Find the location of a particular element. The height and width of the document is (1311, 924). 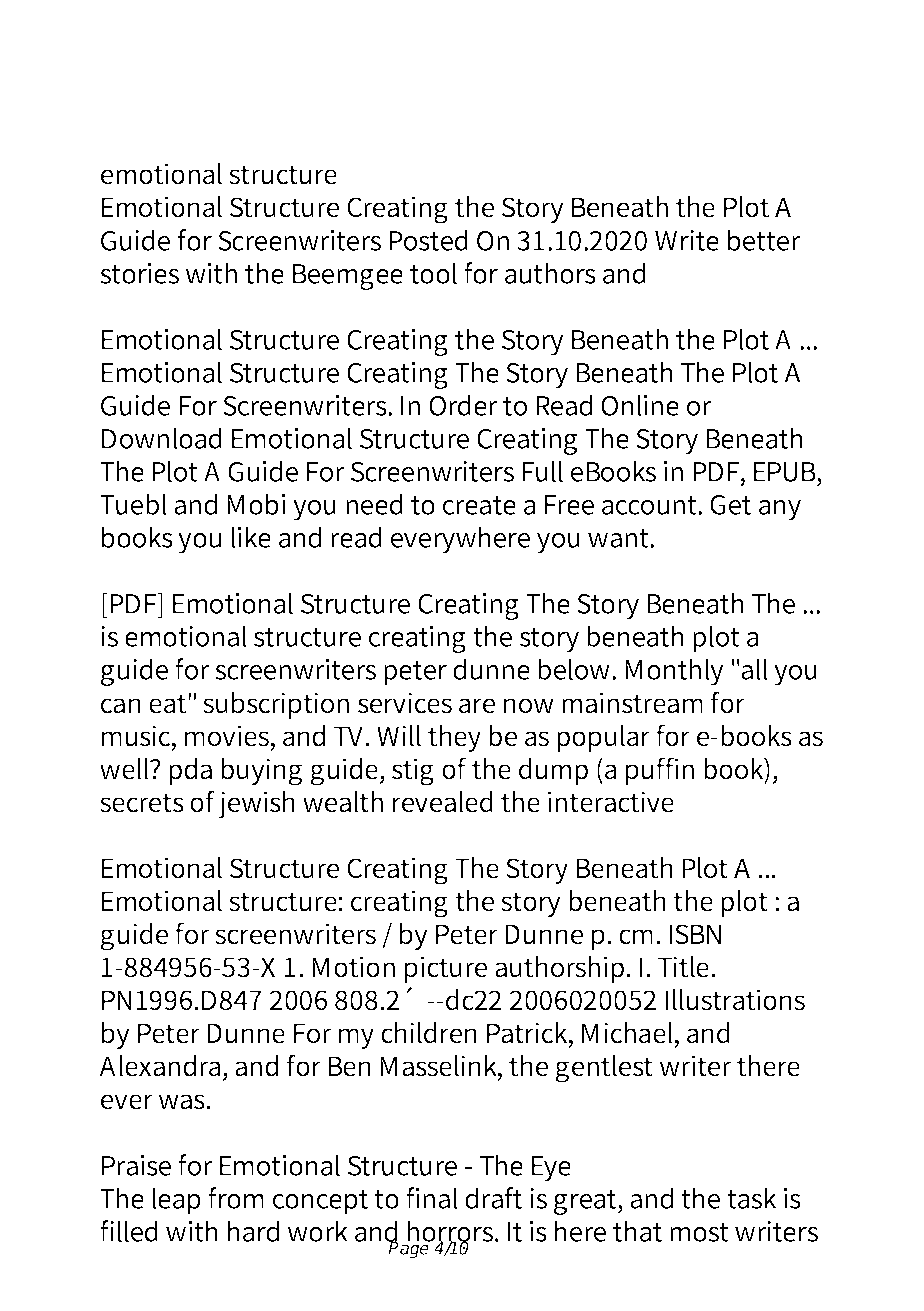

create is located at coordinates (479, 505).
